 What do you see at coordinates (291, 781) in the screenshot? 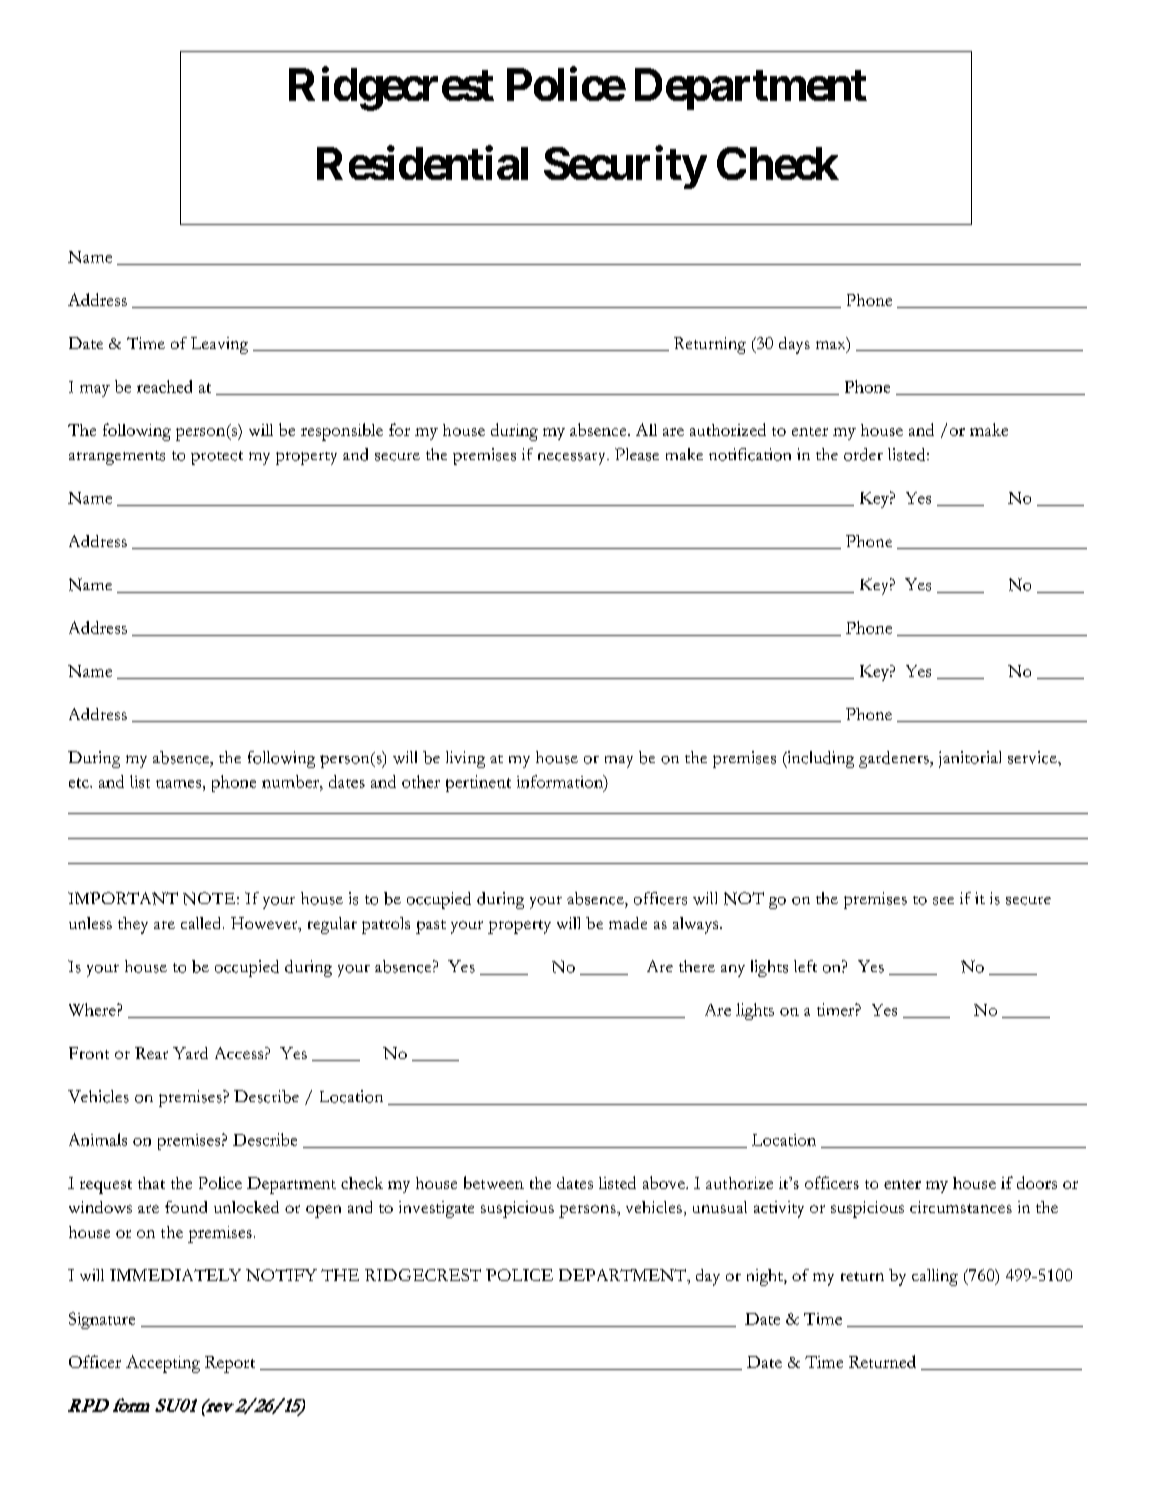
I see `number` at bounding box center [291, 781].
